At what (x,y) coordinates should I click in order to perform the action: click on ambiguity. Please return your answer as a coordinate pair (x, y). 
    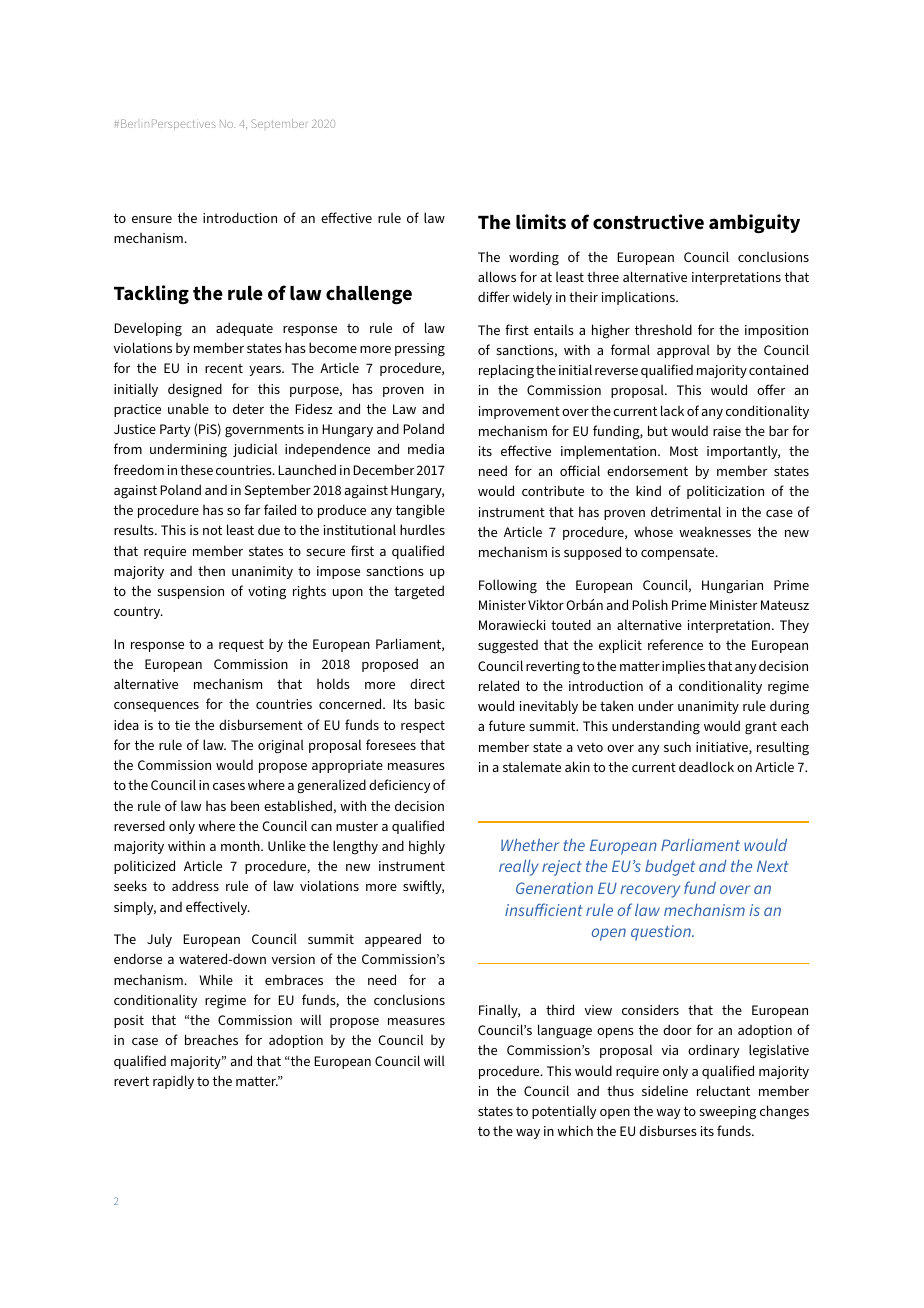
    Looking at the image, I should click on (754, 224).
